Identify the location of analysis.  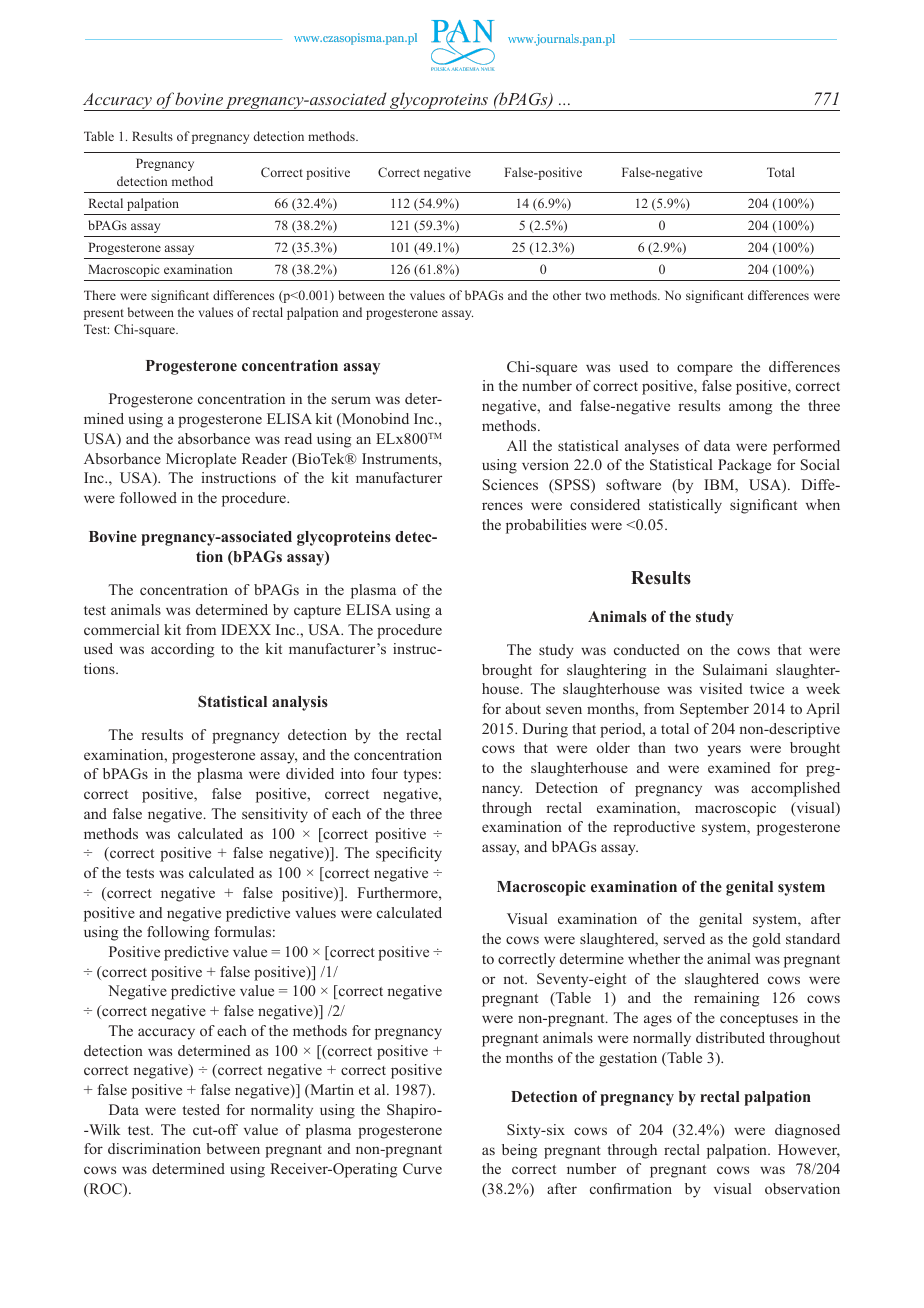
(300, 703).
